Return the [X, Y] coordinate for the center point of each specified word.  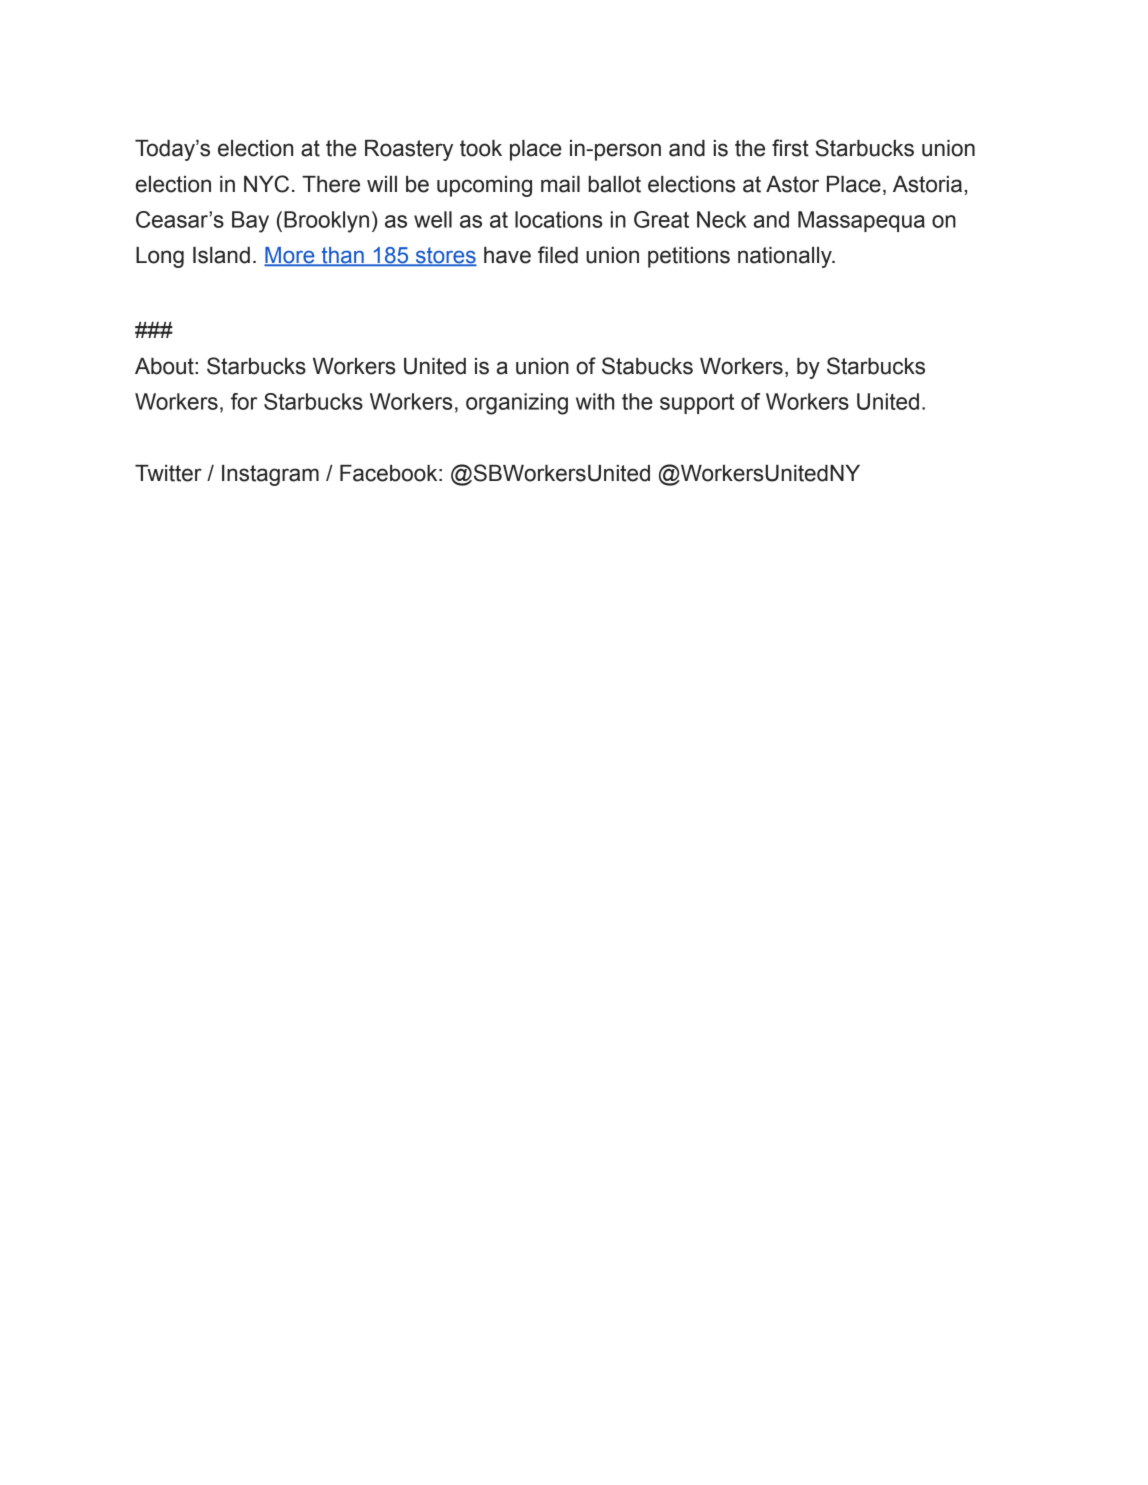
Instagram [270, 475]
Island [221, 255]
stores [445, 256]
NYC [266, 184]
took [481, 148]
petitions [689, 257]
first [790, 148]
